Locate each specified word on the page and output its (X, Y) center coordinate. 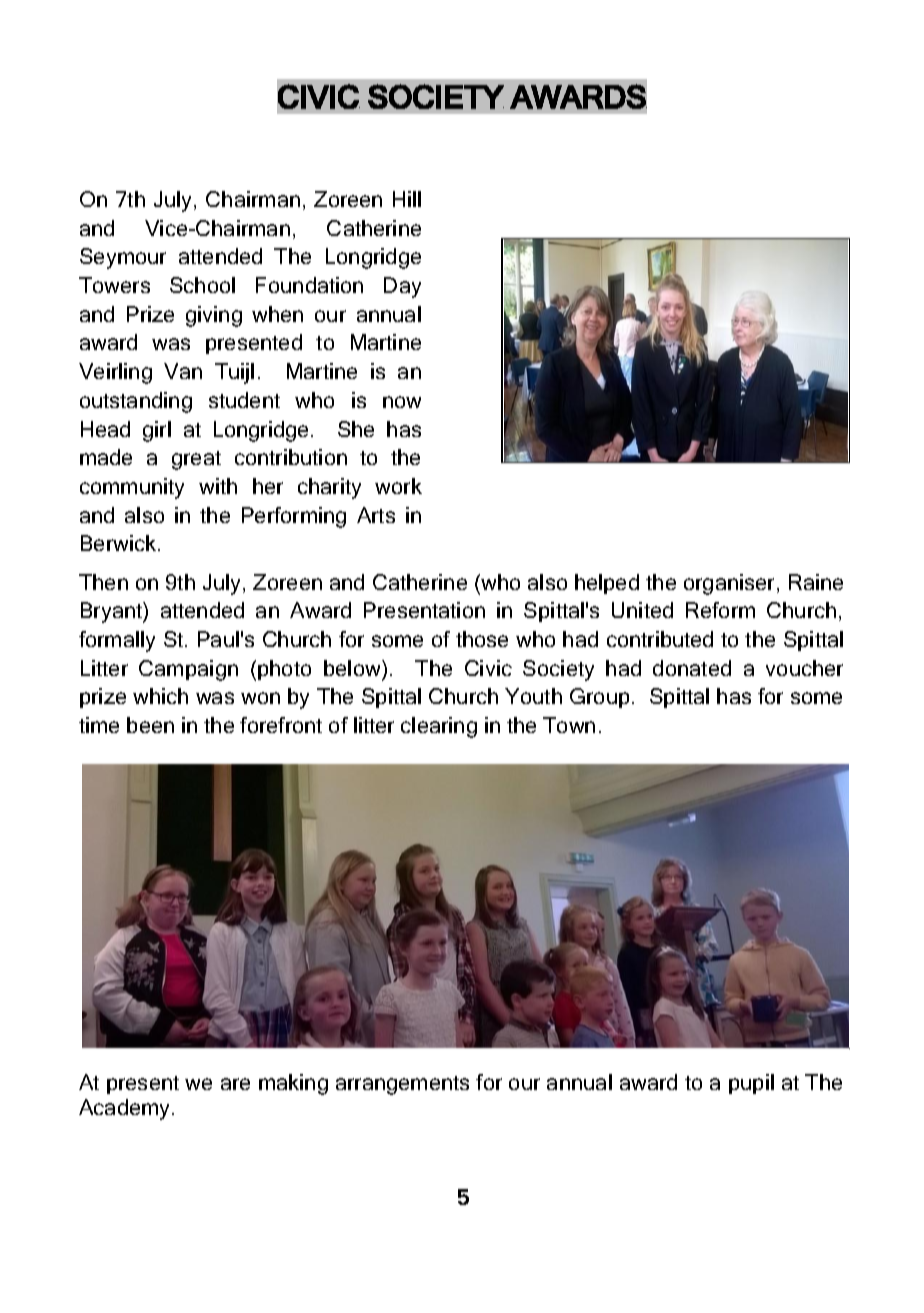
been (150, 725)
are (235, 1084)
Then (103, 582)
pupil (751, 1084)
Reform (720, 610)
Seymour (123, 258)
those (482, 639)
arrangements (402, 1085)
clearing (439, 727)
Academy (126, 1109)
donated (692, 668)
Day (402, 287)
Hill (407, 199)
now (402, 402)
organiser (731, 584)
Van (183, 371)
